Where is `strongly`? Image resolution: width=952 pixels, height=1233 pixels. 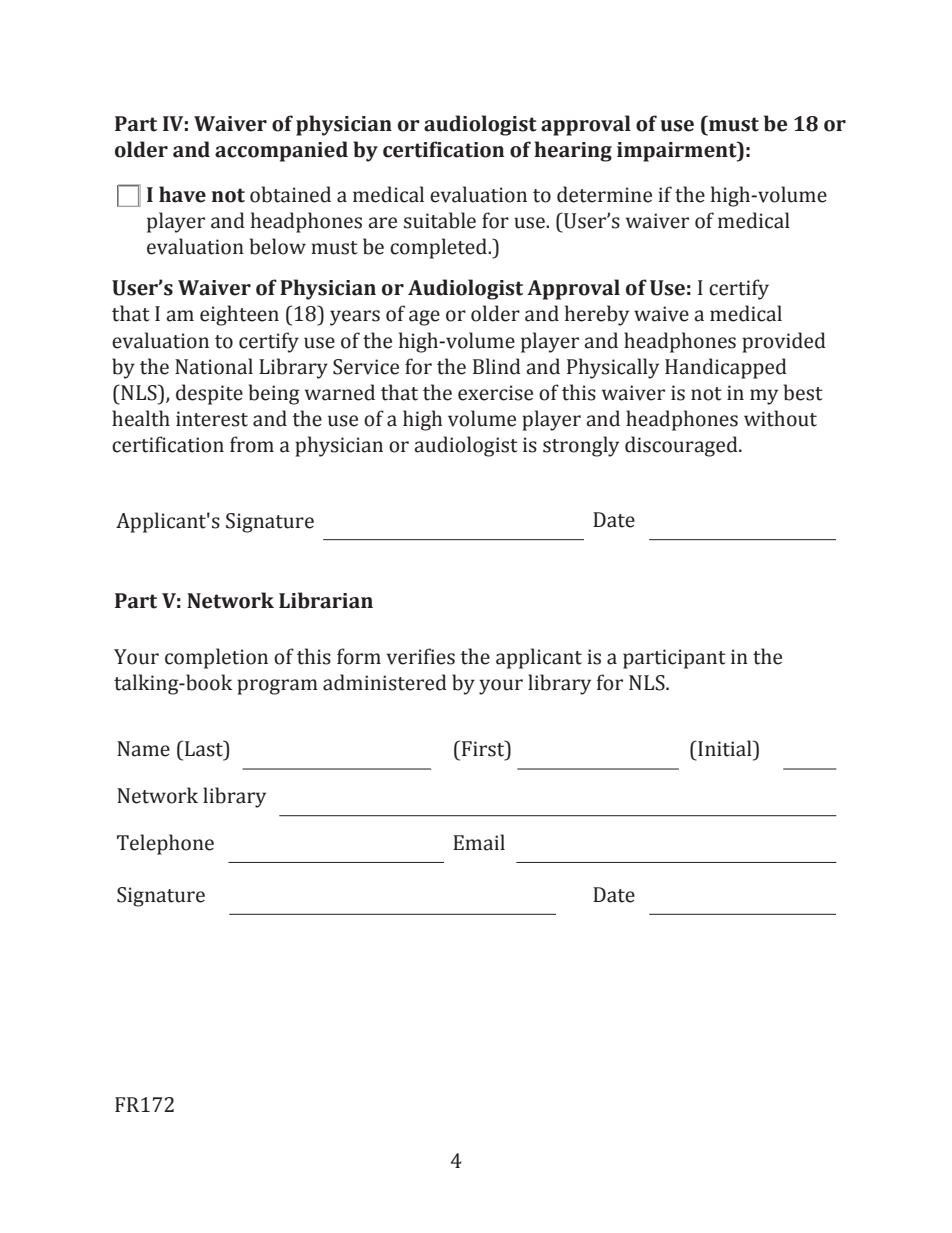 strongly is located at coordinates (581, 446).
